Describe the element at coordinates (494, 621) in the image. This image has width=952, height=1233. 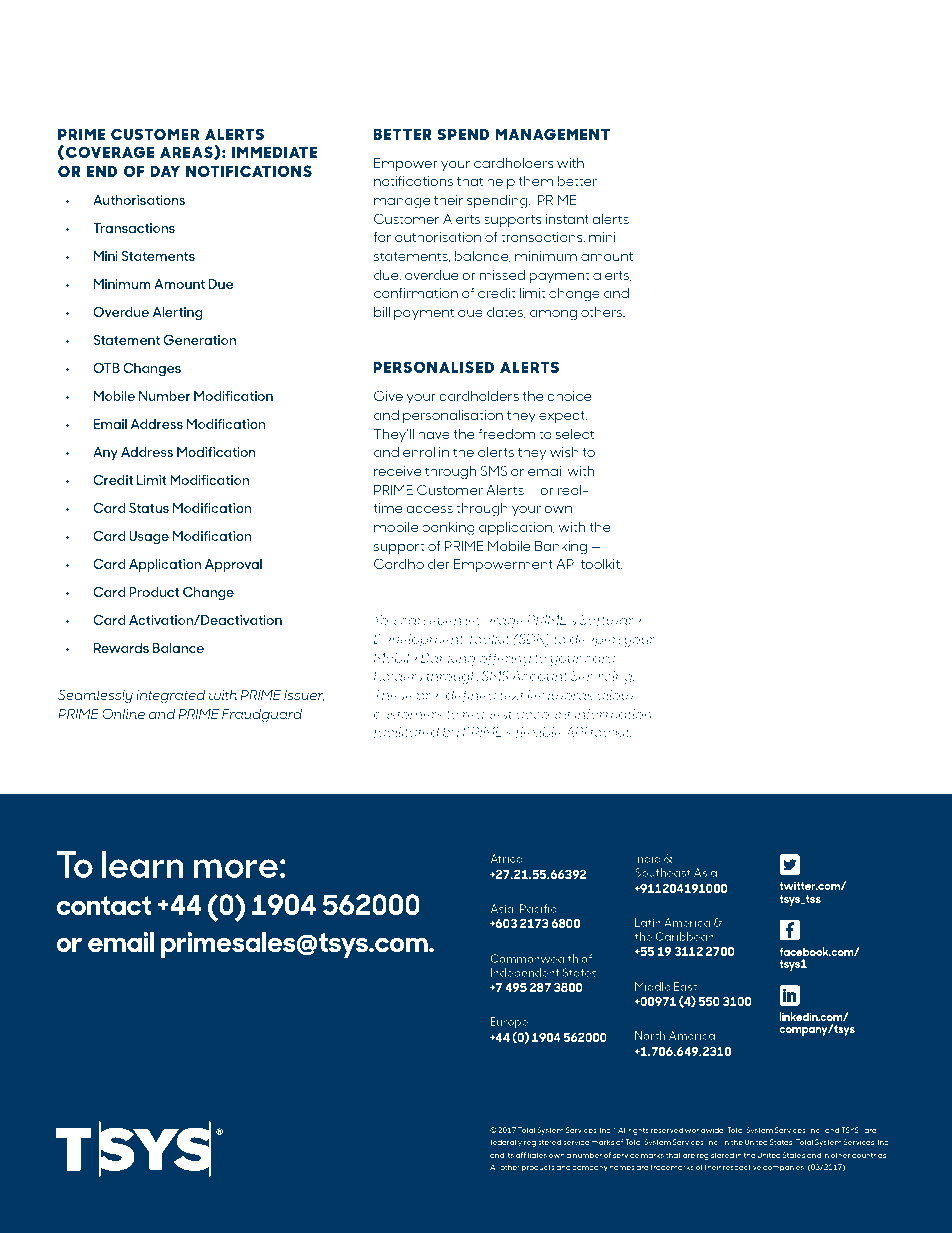
I see `leverage` at that location.
